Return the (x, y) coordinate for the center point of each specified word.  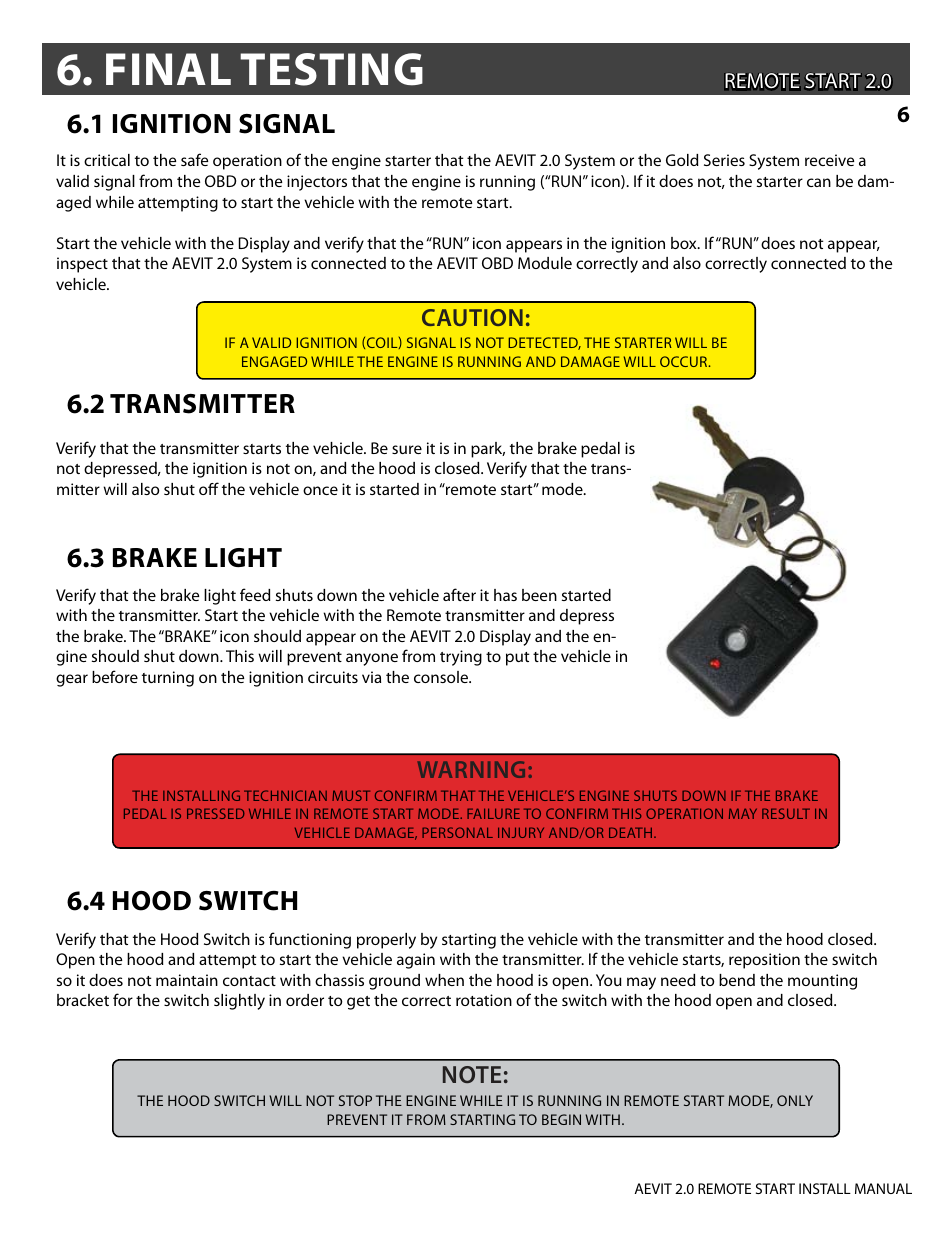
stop (355, 1100)
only (795, 1100)
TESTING (331, 69)
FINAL (168, 69)
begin (561, 1119)
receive (829, 160)
